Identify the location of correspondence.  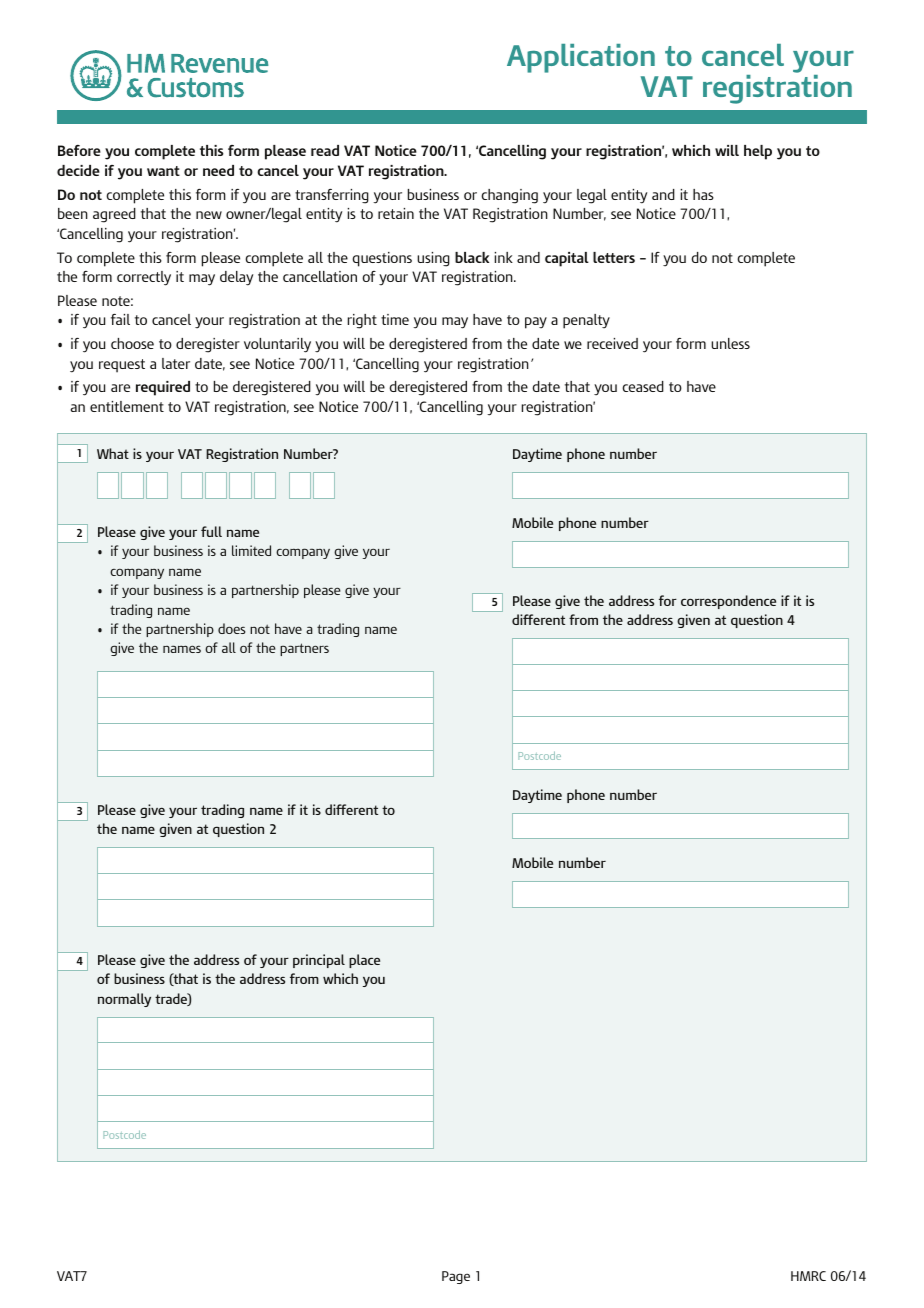
(728, 602).
